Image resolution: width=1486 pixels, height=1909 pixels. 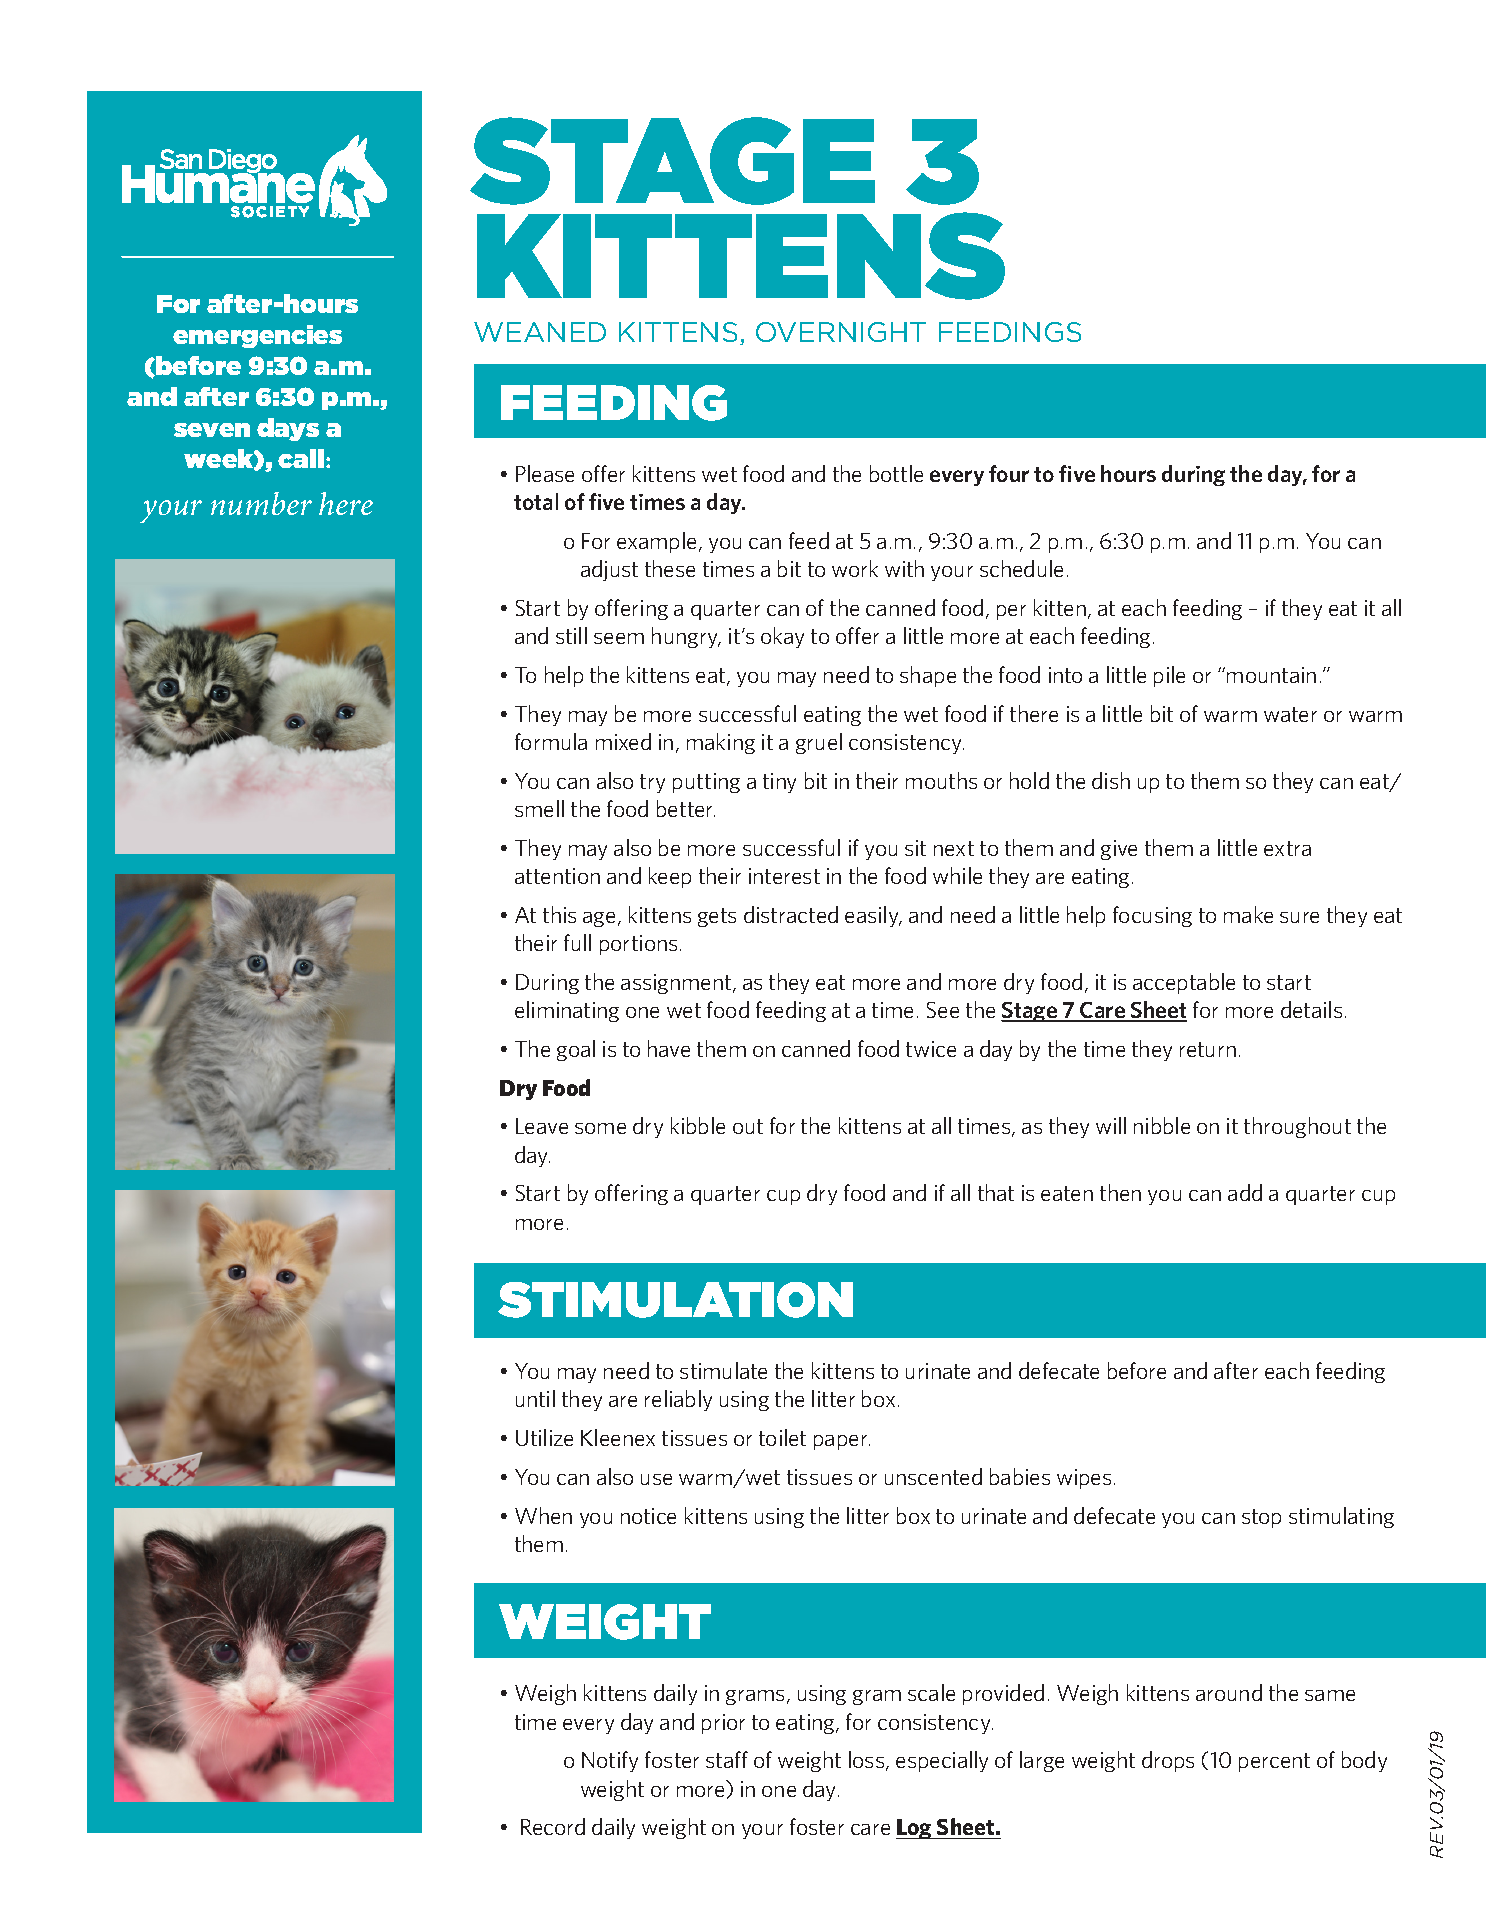 I want to click on mountain, so click(x=1271, y=675).
